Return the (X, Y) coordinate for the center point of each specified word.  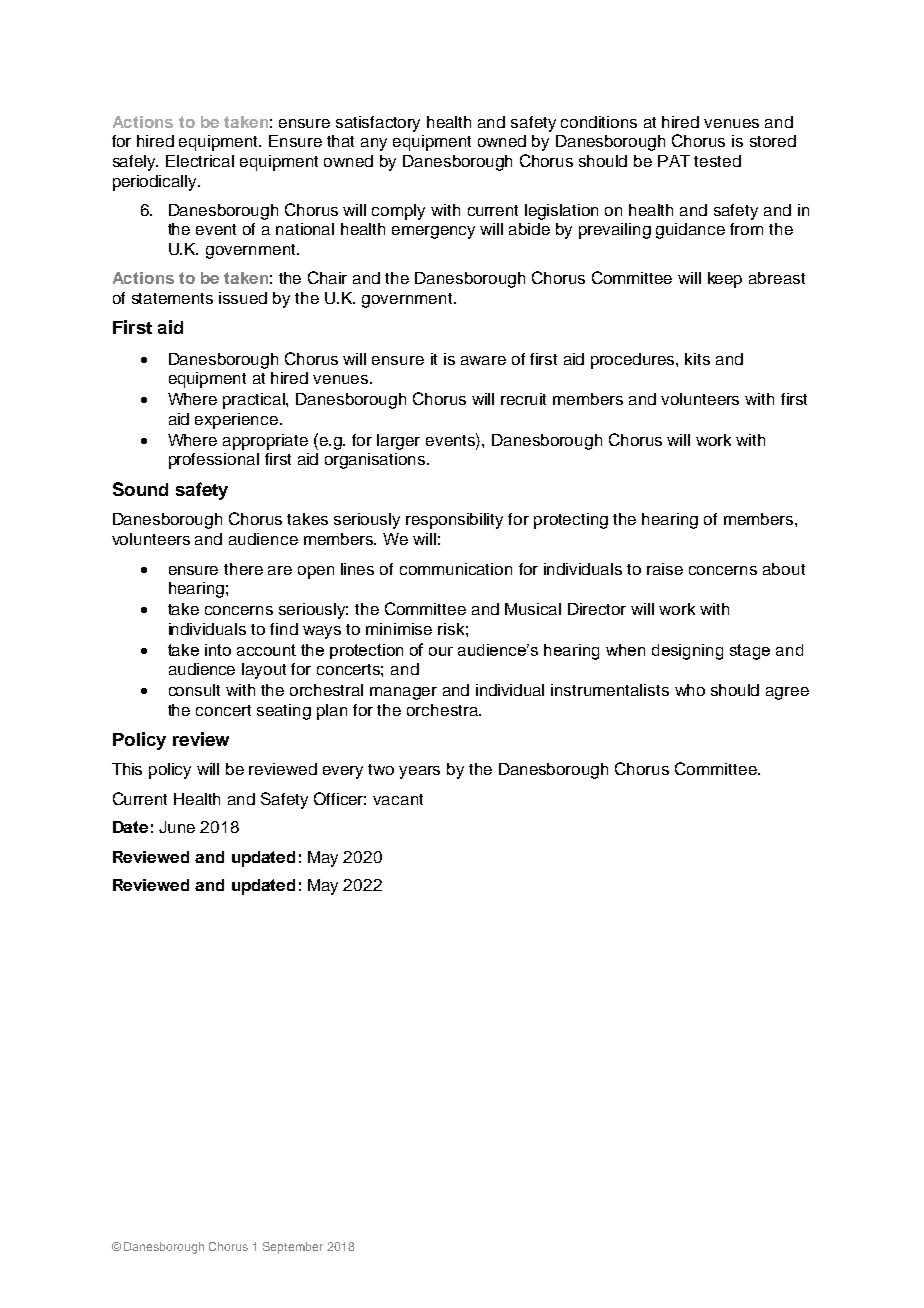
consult (194, 690)
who (690, 690)
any (374, 144)
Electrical (200, 161)
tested (717, 161)
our (441, 651)
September (293, 1248)
